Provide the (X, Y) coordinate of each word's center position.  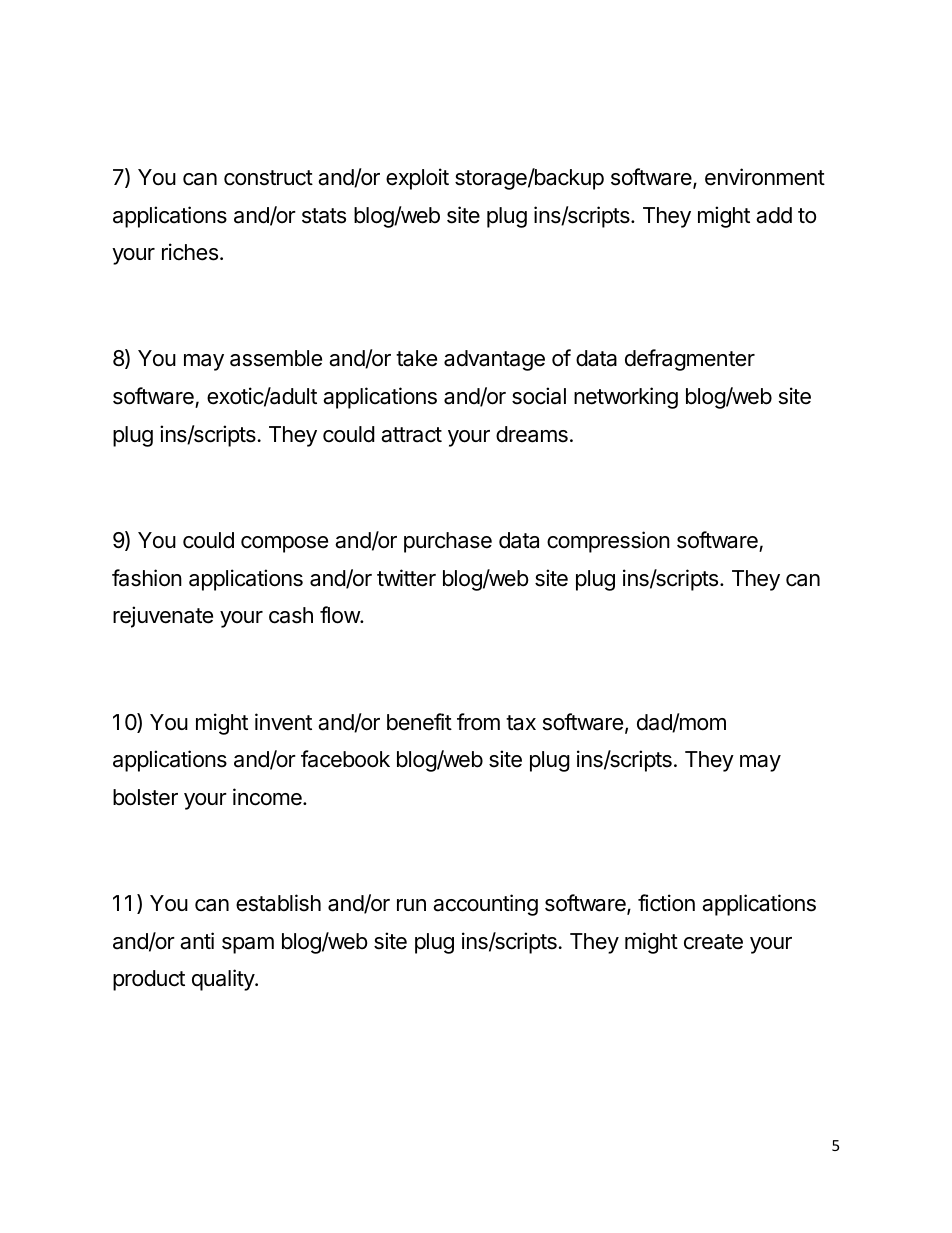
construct (268, 178)
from (478, 722)
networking (626, 398)
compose (284, 544)
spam (248, 945)
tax (521, 723)
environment (765, 177)
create (713, 942)
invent (283, 722)
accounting (485, 905)
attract (411, 435)
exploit (417, 179)
